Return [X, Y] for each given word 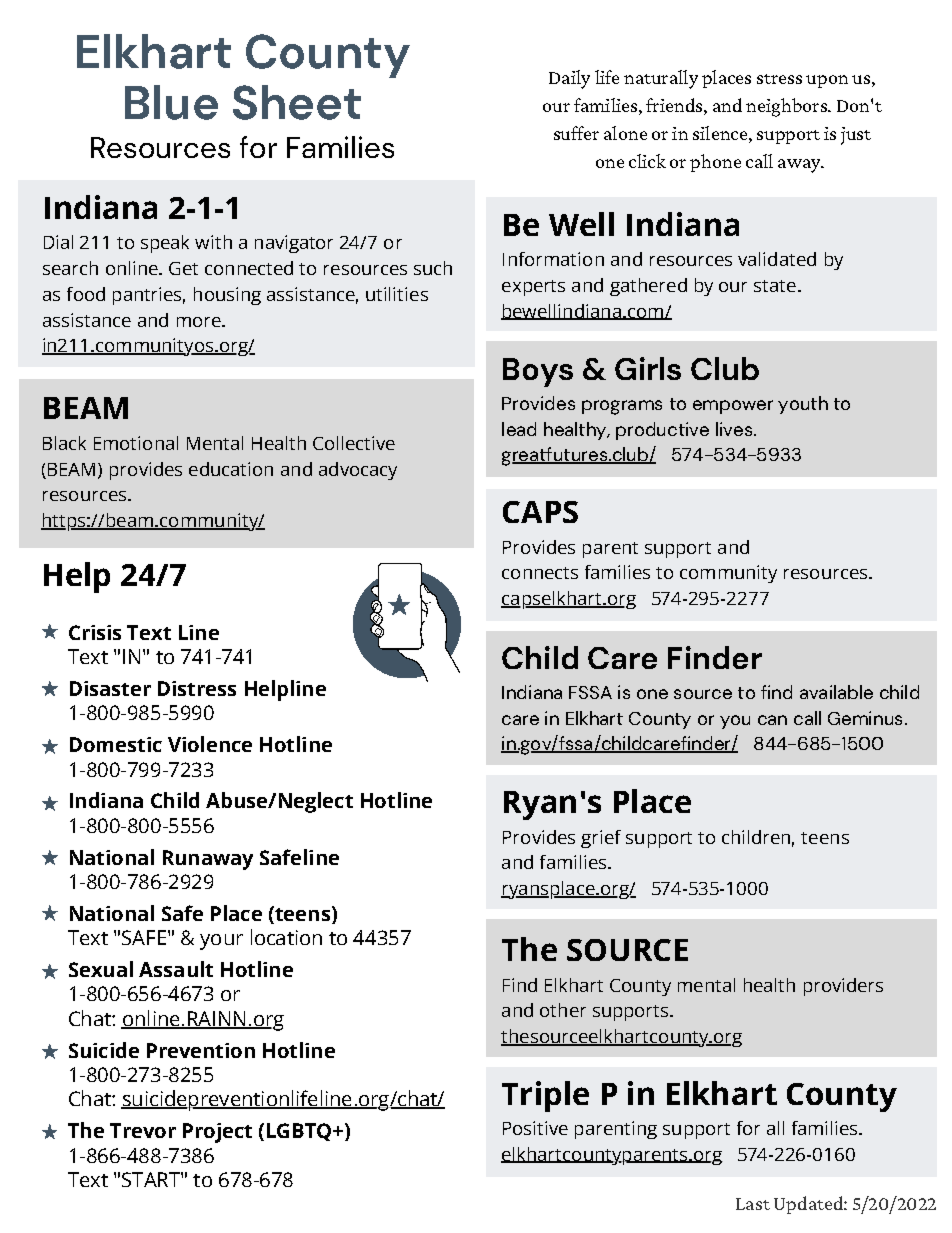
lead [519, 429]
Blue [171, 102]
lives [734, 429]
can [772, 720]
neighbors [787, 107]
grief [601, 839]
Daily [569, 79]
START [152, 1179]
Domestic [116, 744]
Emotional [136, 443]
